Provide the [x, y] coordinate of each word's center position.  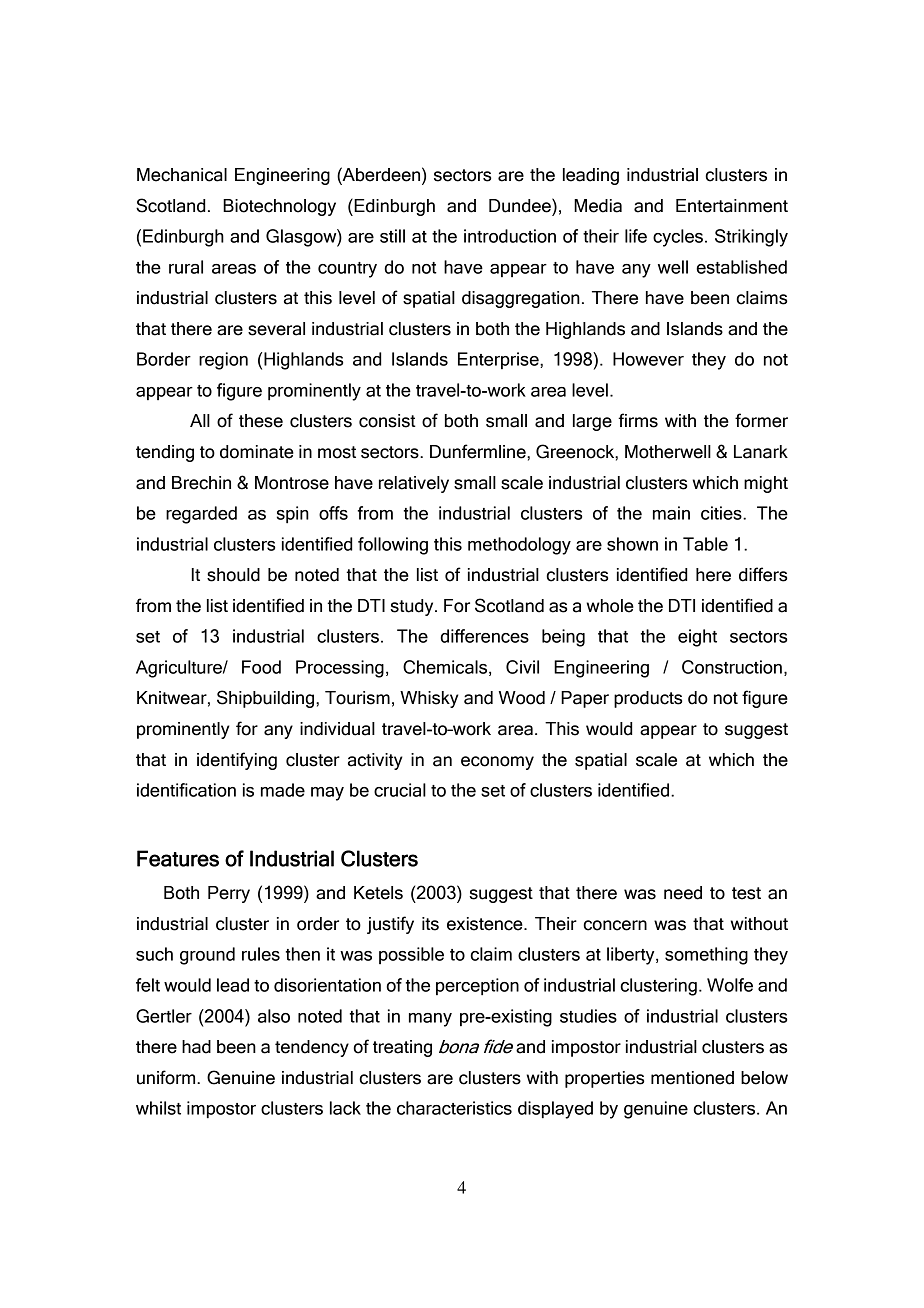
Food [261, 667]
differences [484, 636]
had [196, 1047]
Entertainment [732, 206]
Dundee [521, 205]
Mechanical [182, 175]
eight [697, 638]
